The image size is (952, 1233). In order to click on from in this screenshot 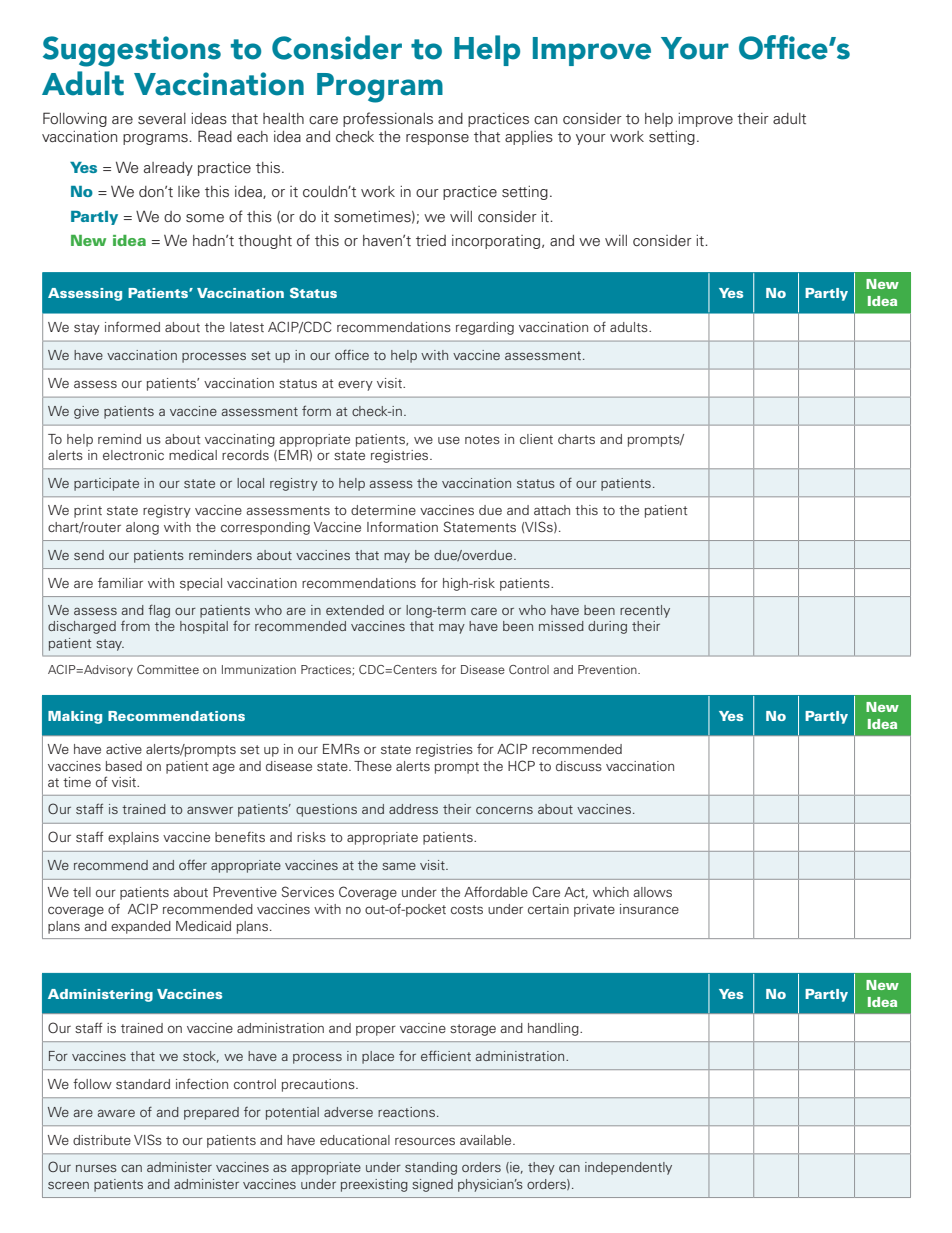, I will do `click(135, 626)`.
